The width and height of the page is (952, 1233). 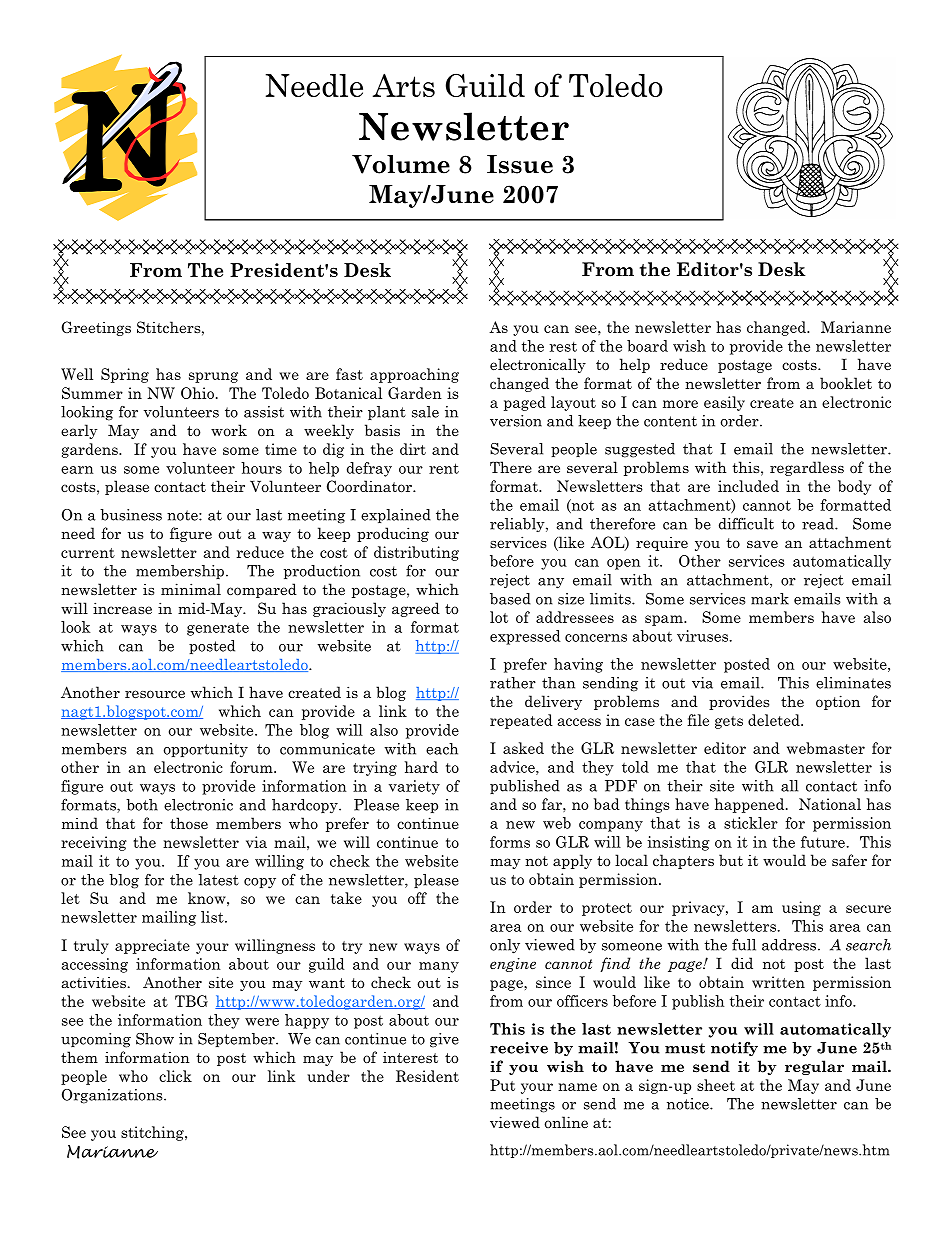 I want to click on business, so click(x=131, y=515).
